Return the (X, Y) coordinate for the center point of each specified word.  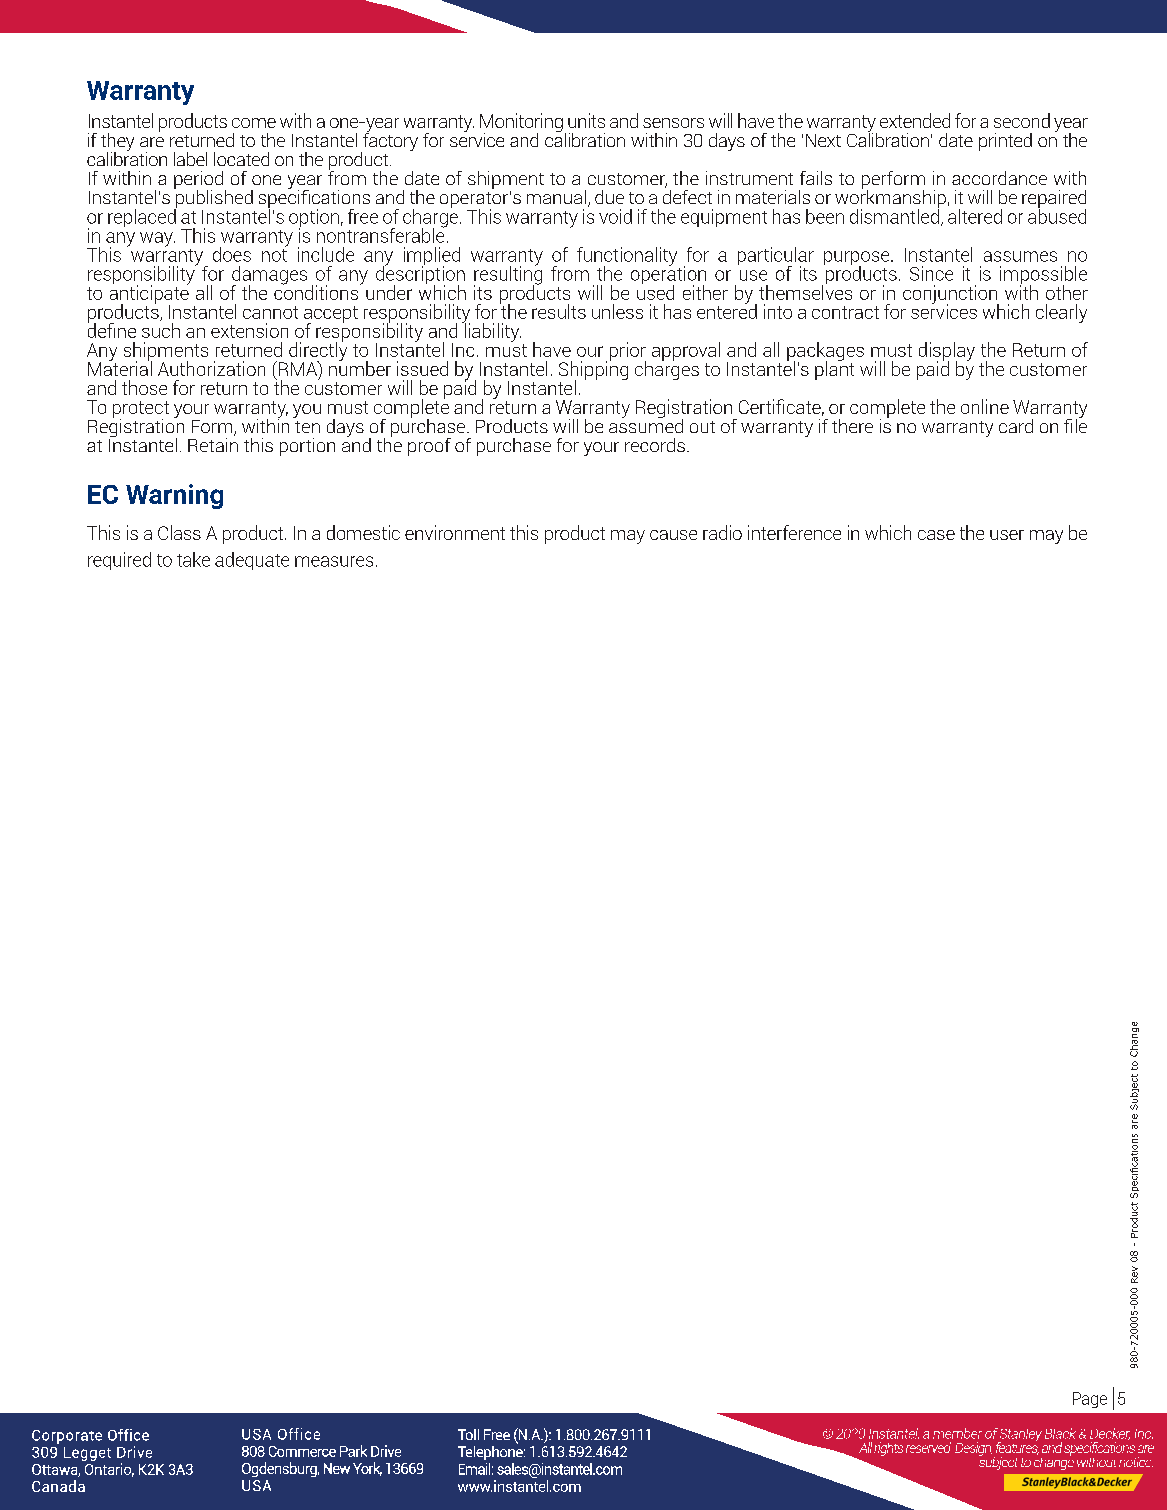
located (241, 159)
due (609, 197)
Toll (468, 1434)
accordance (999, 178)
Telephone (491, 1451)
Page (1090, 1400)
